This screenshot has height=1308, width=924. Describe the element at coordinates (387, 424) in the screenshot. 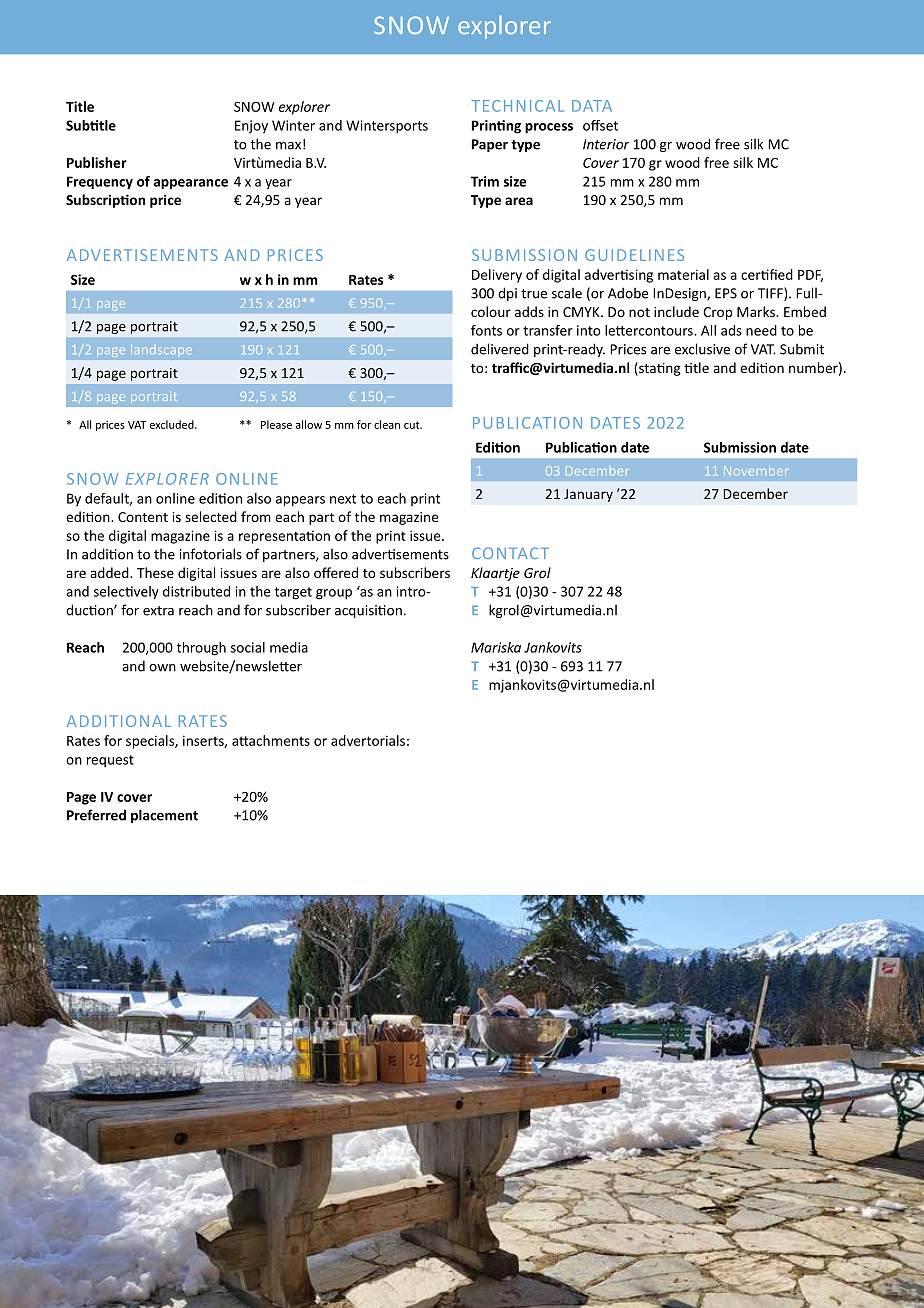

I see `clean` at that location.
